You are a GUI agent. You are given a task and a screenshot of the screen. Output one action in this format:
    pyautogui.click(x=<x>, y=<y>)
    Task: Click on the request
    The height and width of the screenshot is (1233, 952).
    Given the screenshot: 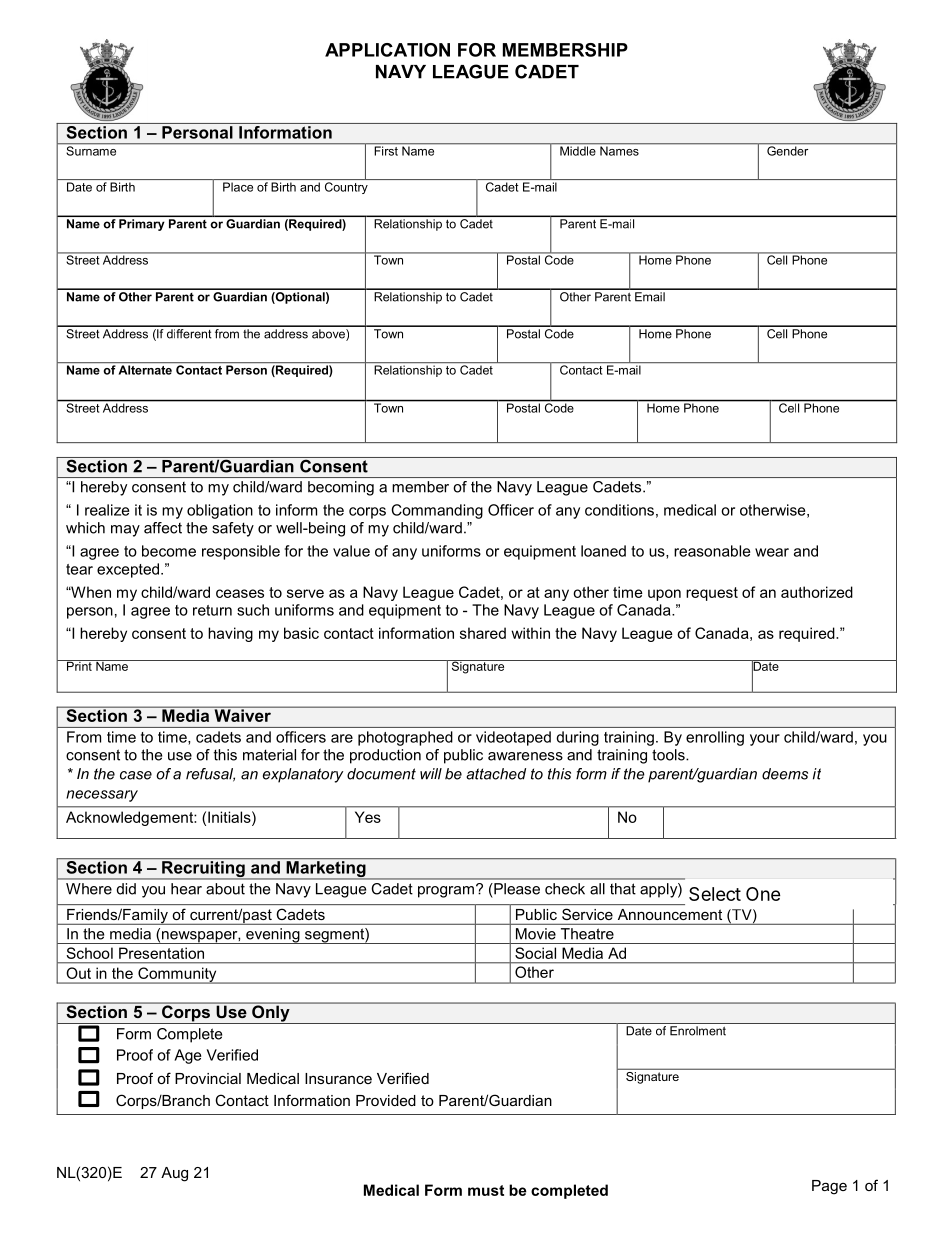 What is the action you would take?
    pyautogui.click(x=712, y=594)
